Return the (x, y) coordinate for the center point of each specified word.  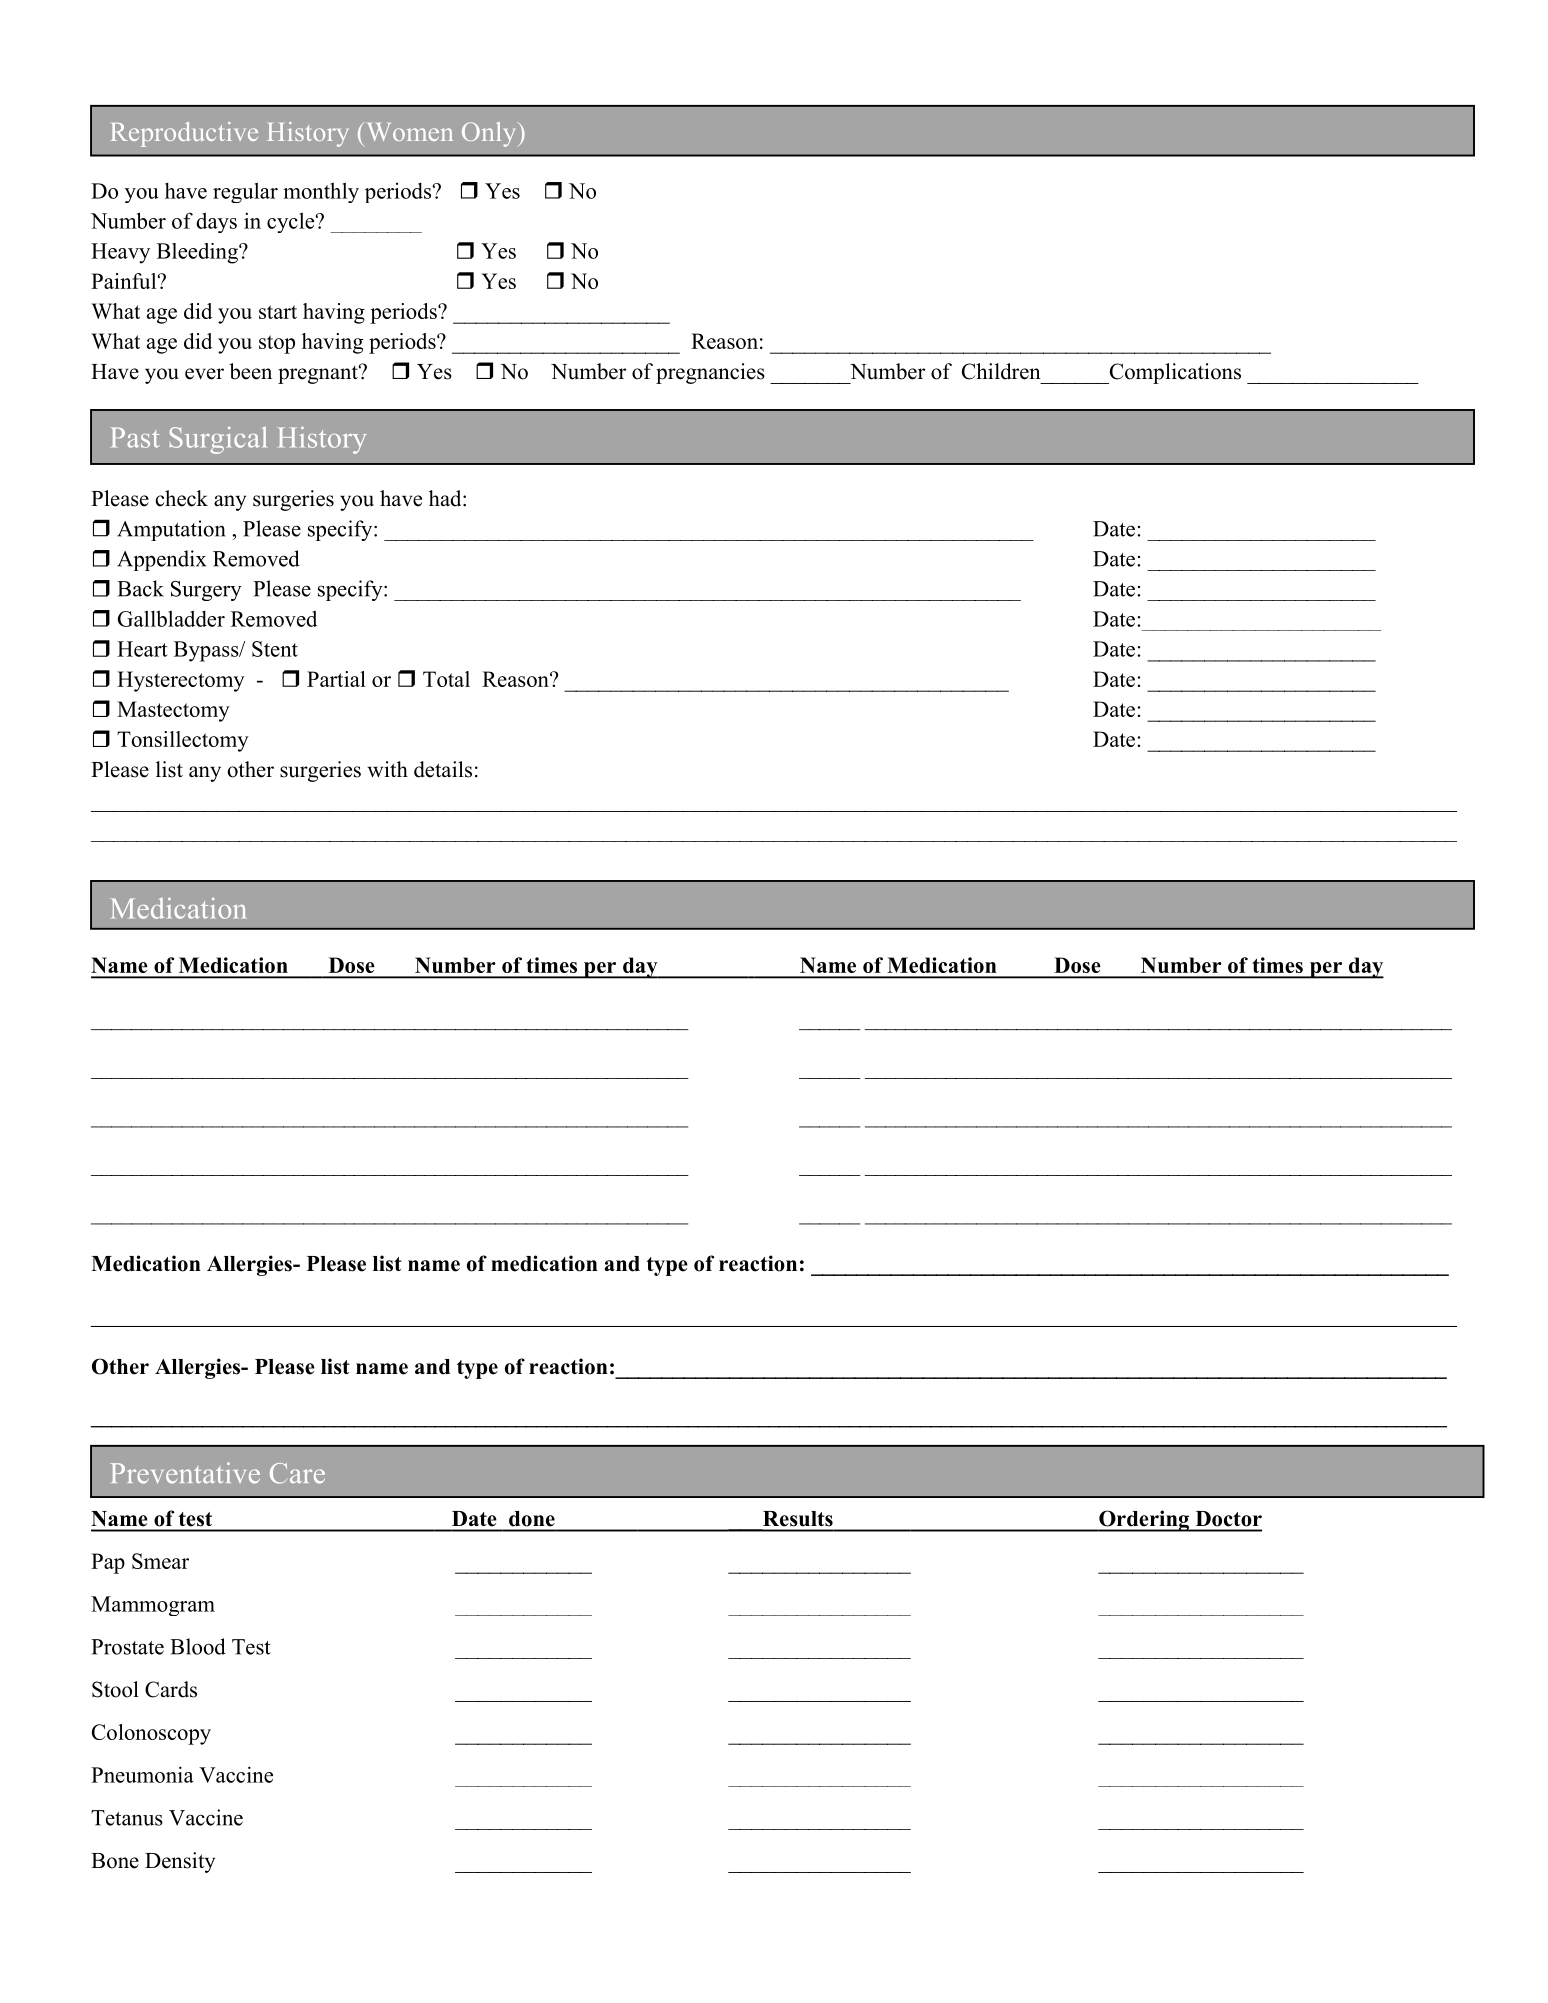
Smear (160, 1561)
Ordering (1144, 1521)
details (443, 769)
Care (297, 1473)
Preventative (185, 1473)
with (387, 769)
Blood (198, 1646)
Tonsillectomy (183, 741)
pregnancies (710, 373)
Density (180, 1862)
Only (488, 134)
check (182, 498)
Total (446, 679)
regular (245, 192)
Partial (336, 679)
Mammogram (153, 1606)
